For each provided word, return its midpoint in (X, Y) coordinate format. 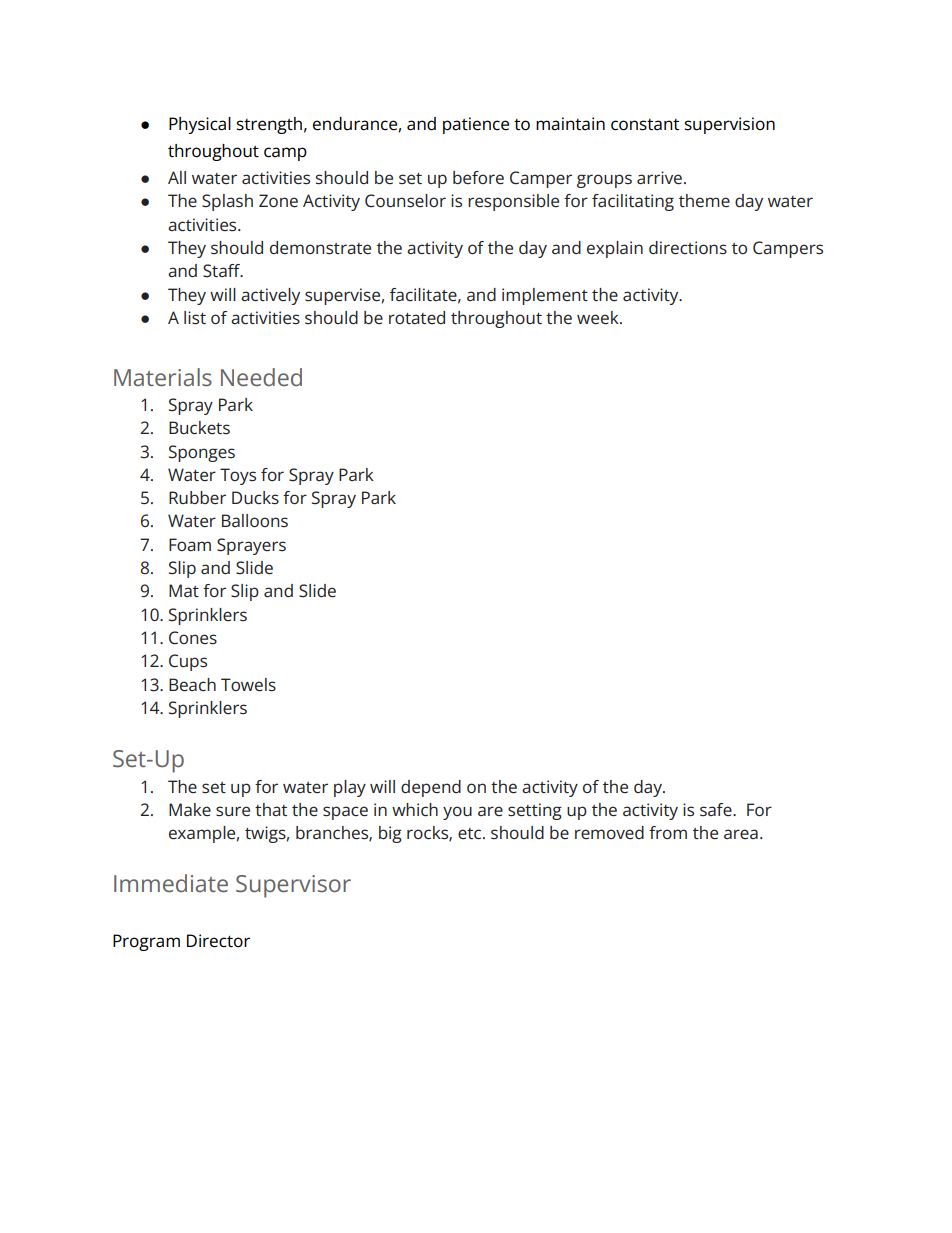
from (668, 832)
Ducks (255, 498)
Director (218, 941)
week (599, 318)
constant (645, 125)
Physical (200, 125)
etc (471, 833)
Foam (190, 544)
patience (476, 125)
